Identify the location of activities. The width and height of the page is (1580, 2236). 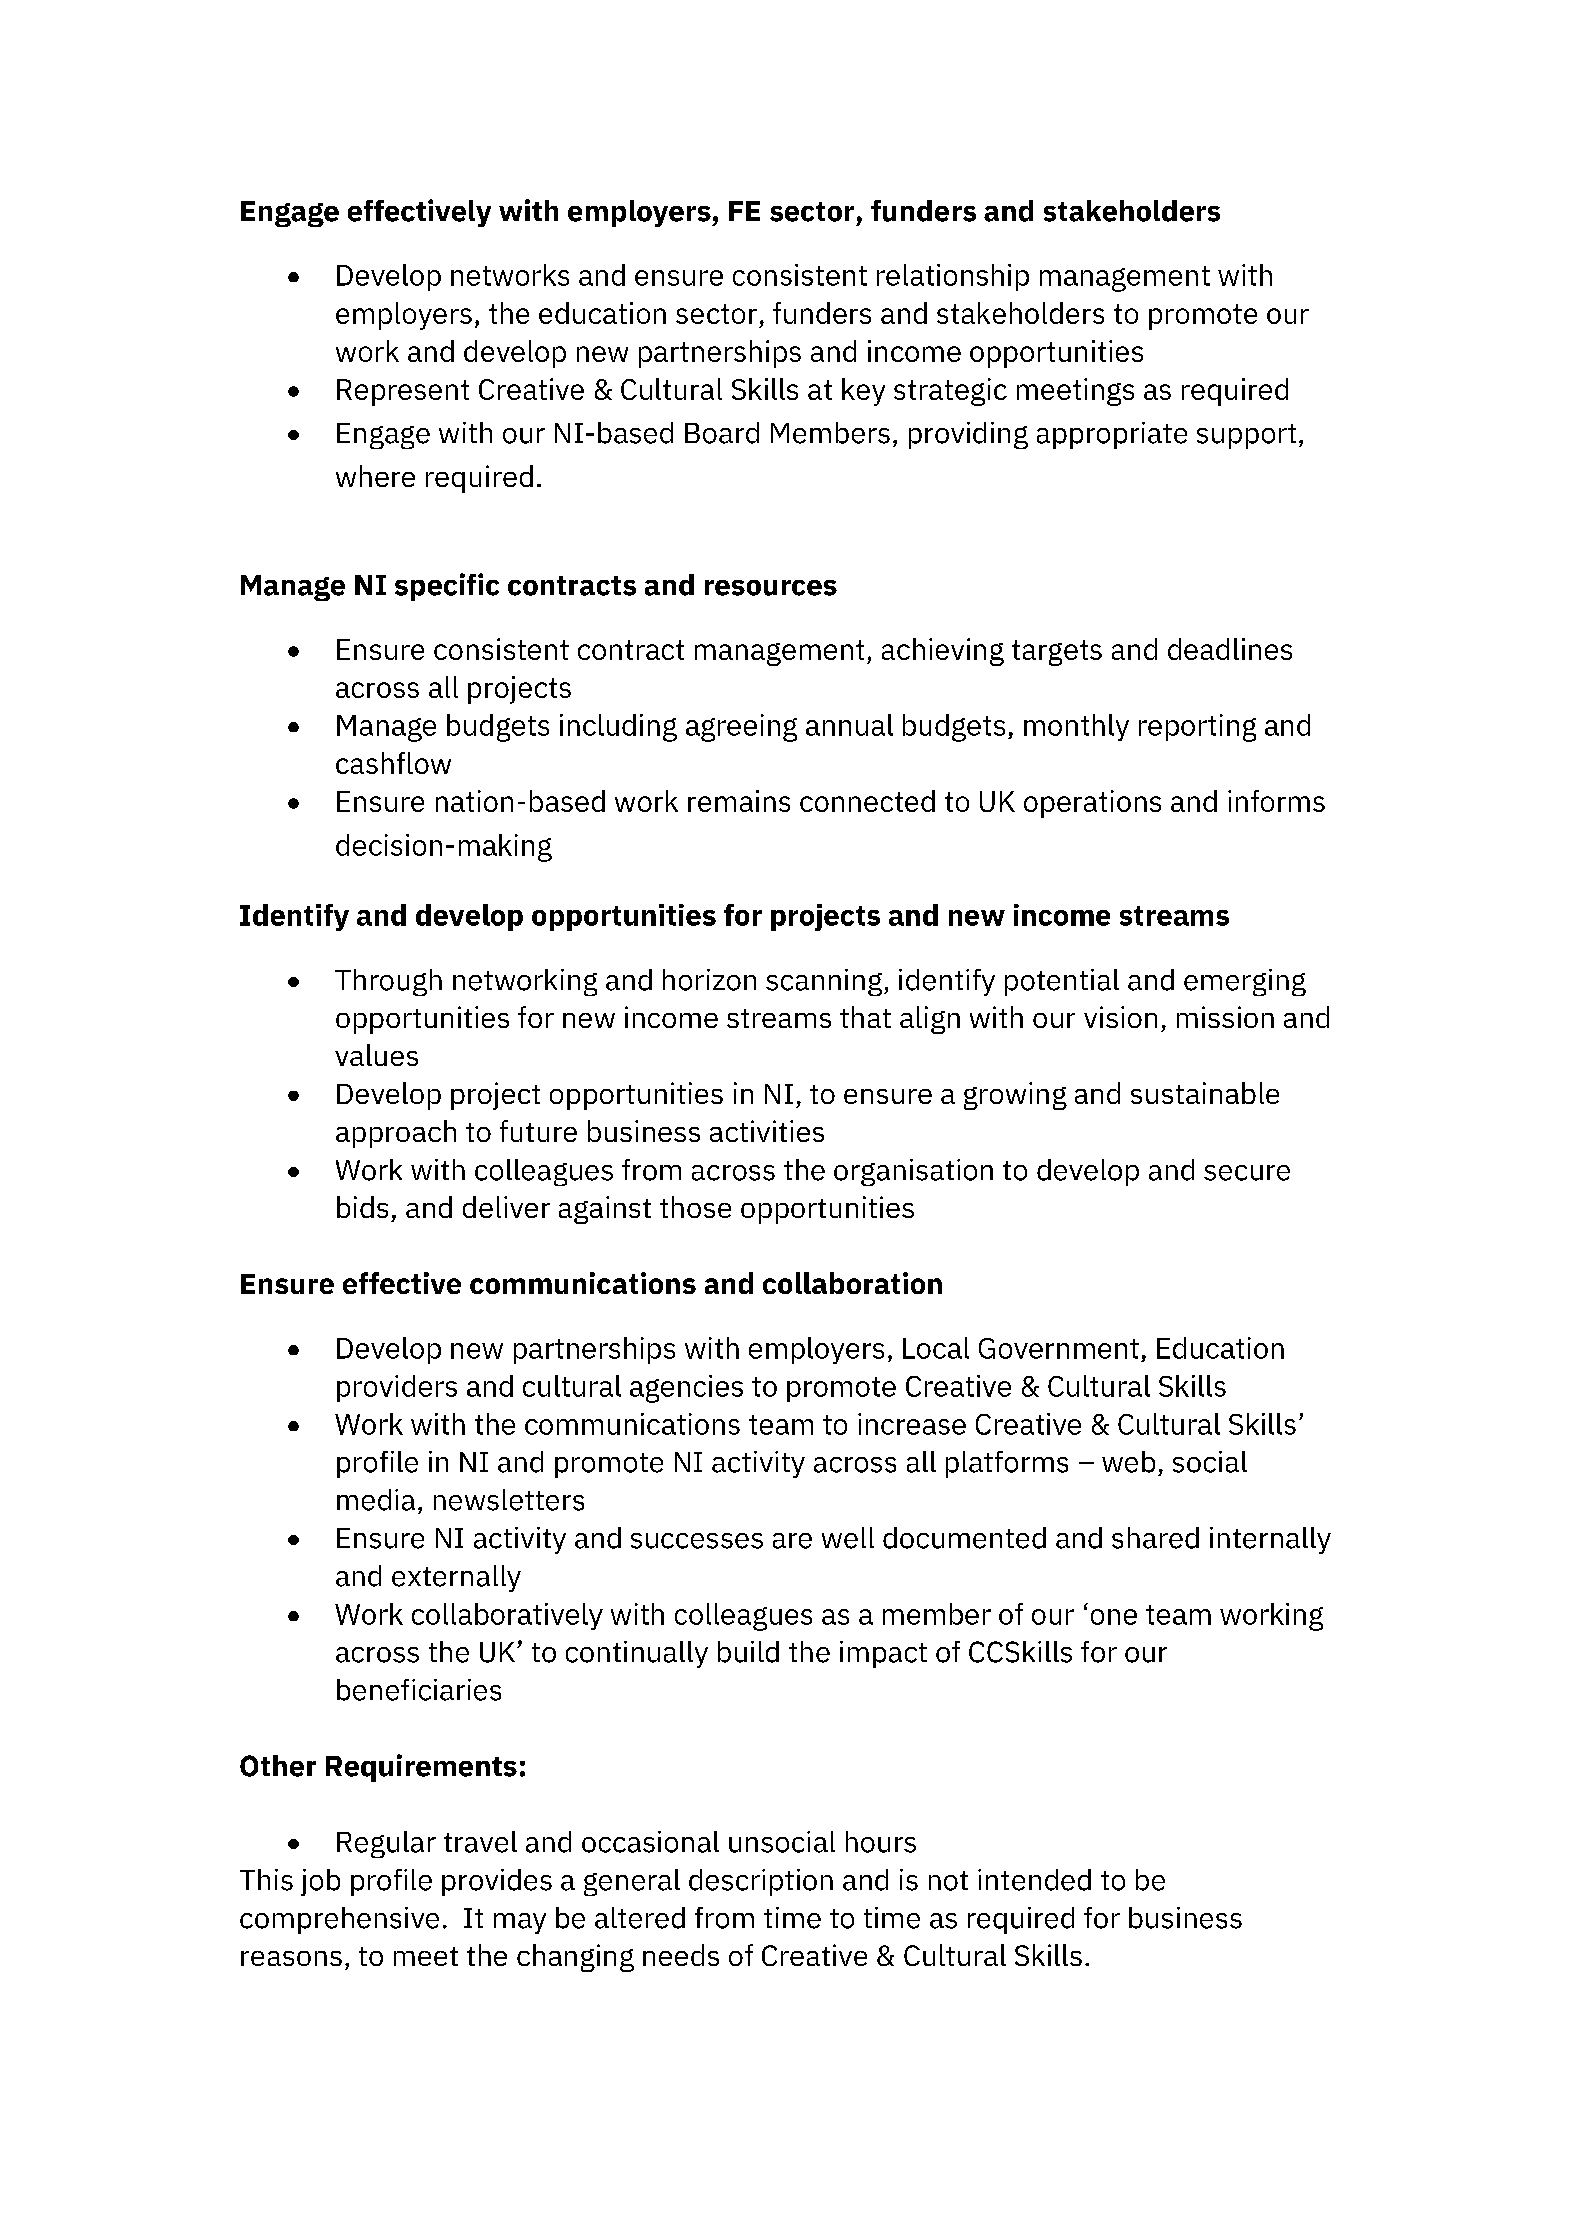
(767, 1131).
